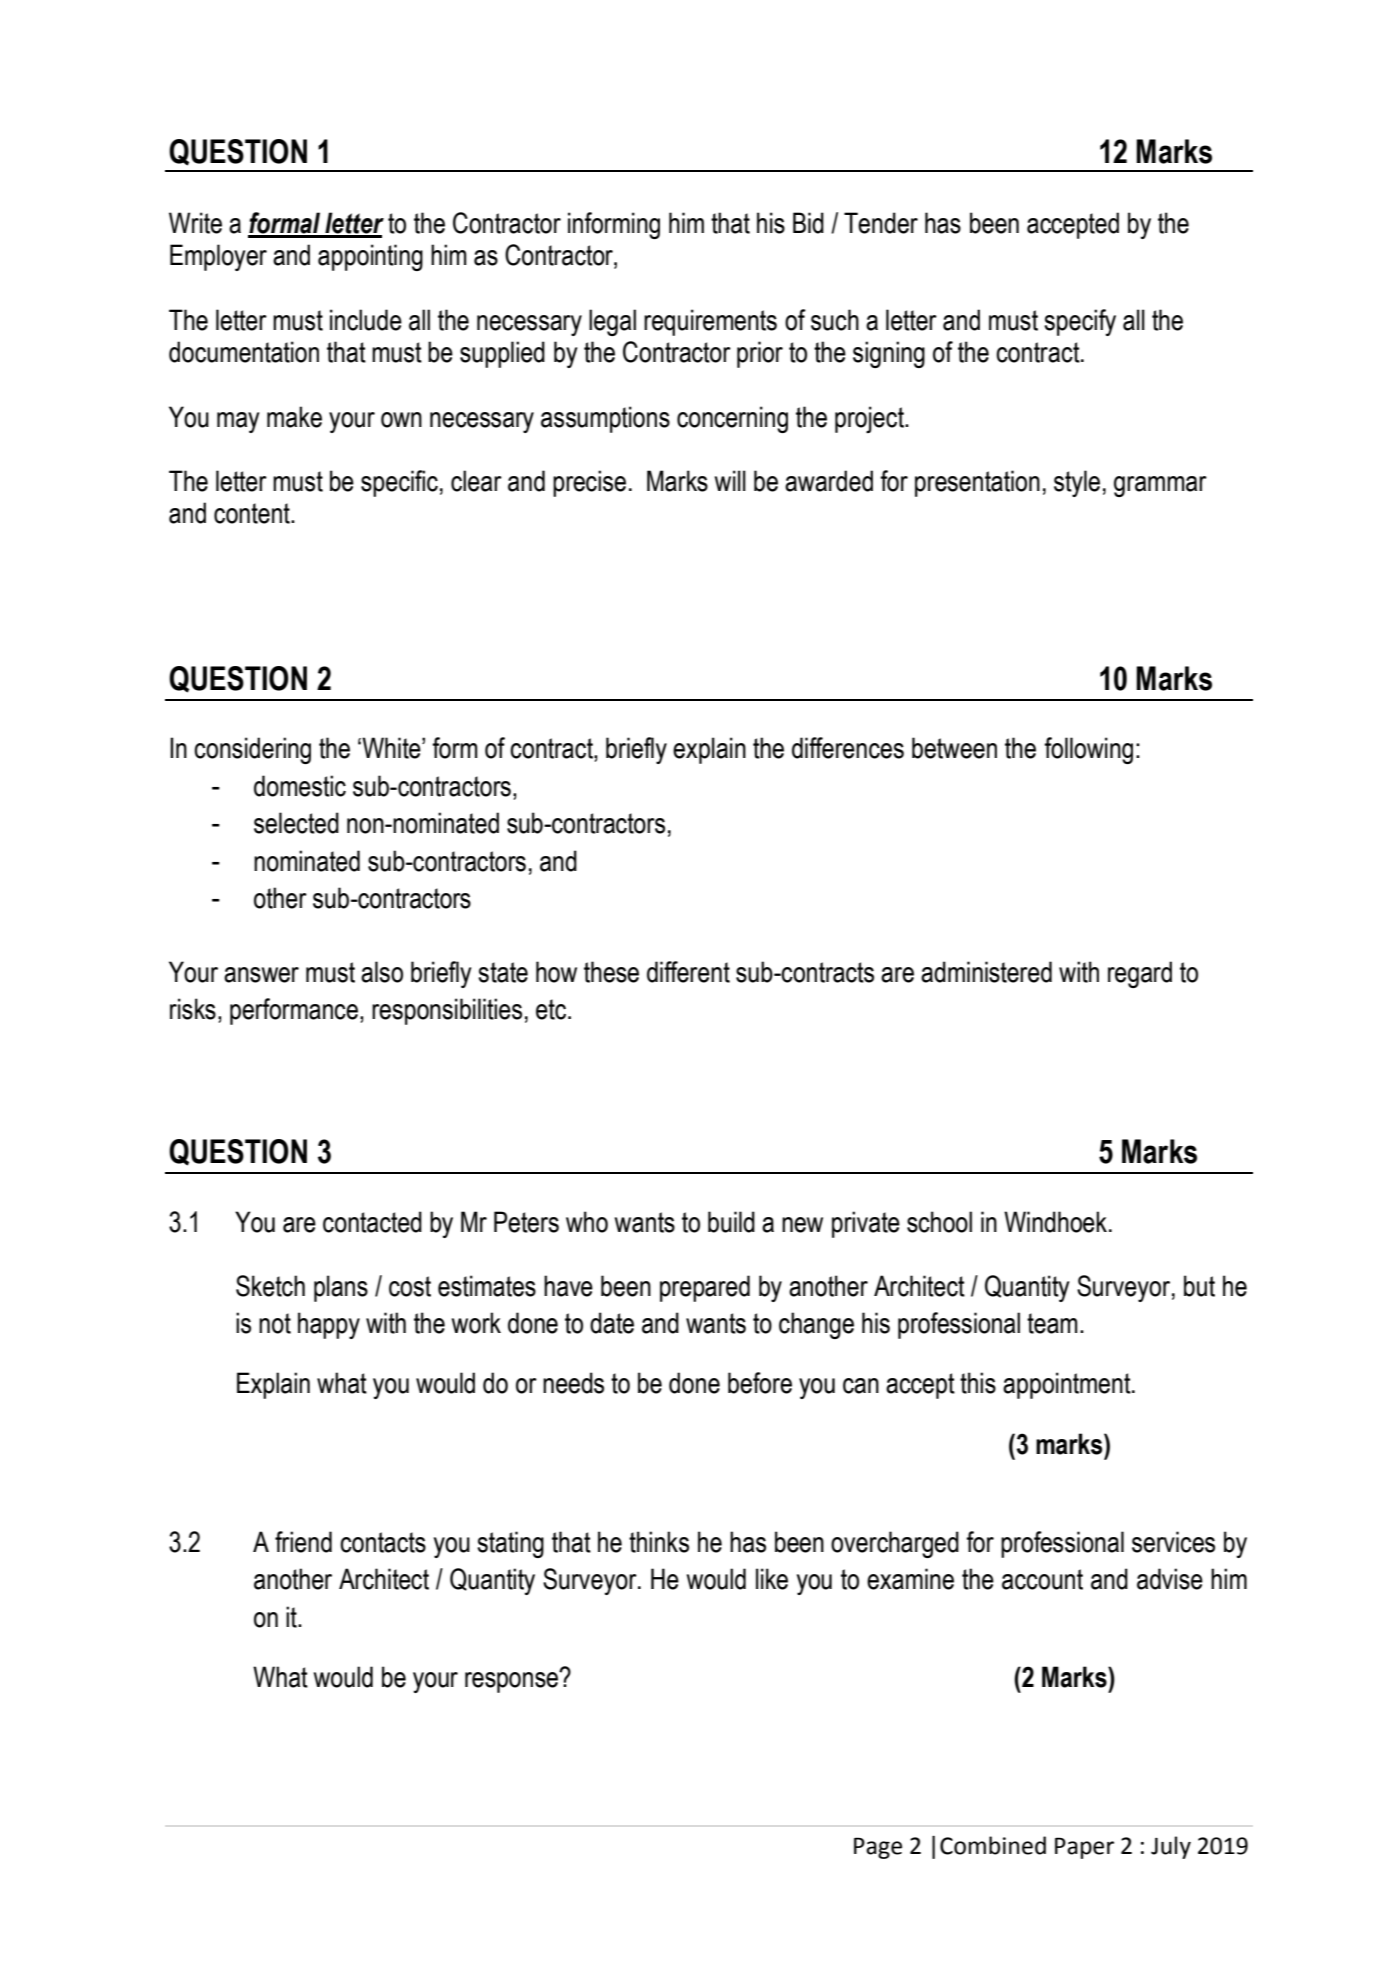 This screenshot has width=1397, height=1976. I want to click on appointing, so click(370, 257).
